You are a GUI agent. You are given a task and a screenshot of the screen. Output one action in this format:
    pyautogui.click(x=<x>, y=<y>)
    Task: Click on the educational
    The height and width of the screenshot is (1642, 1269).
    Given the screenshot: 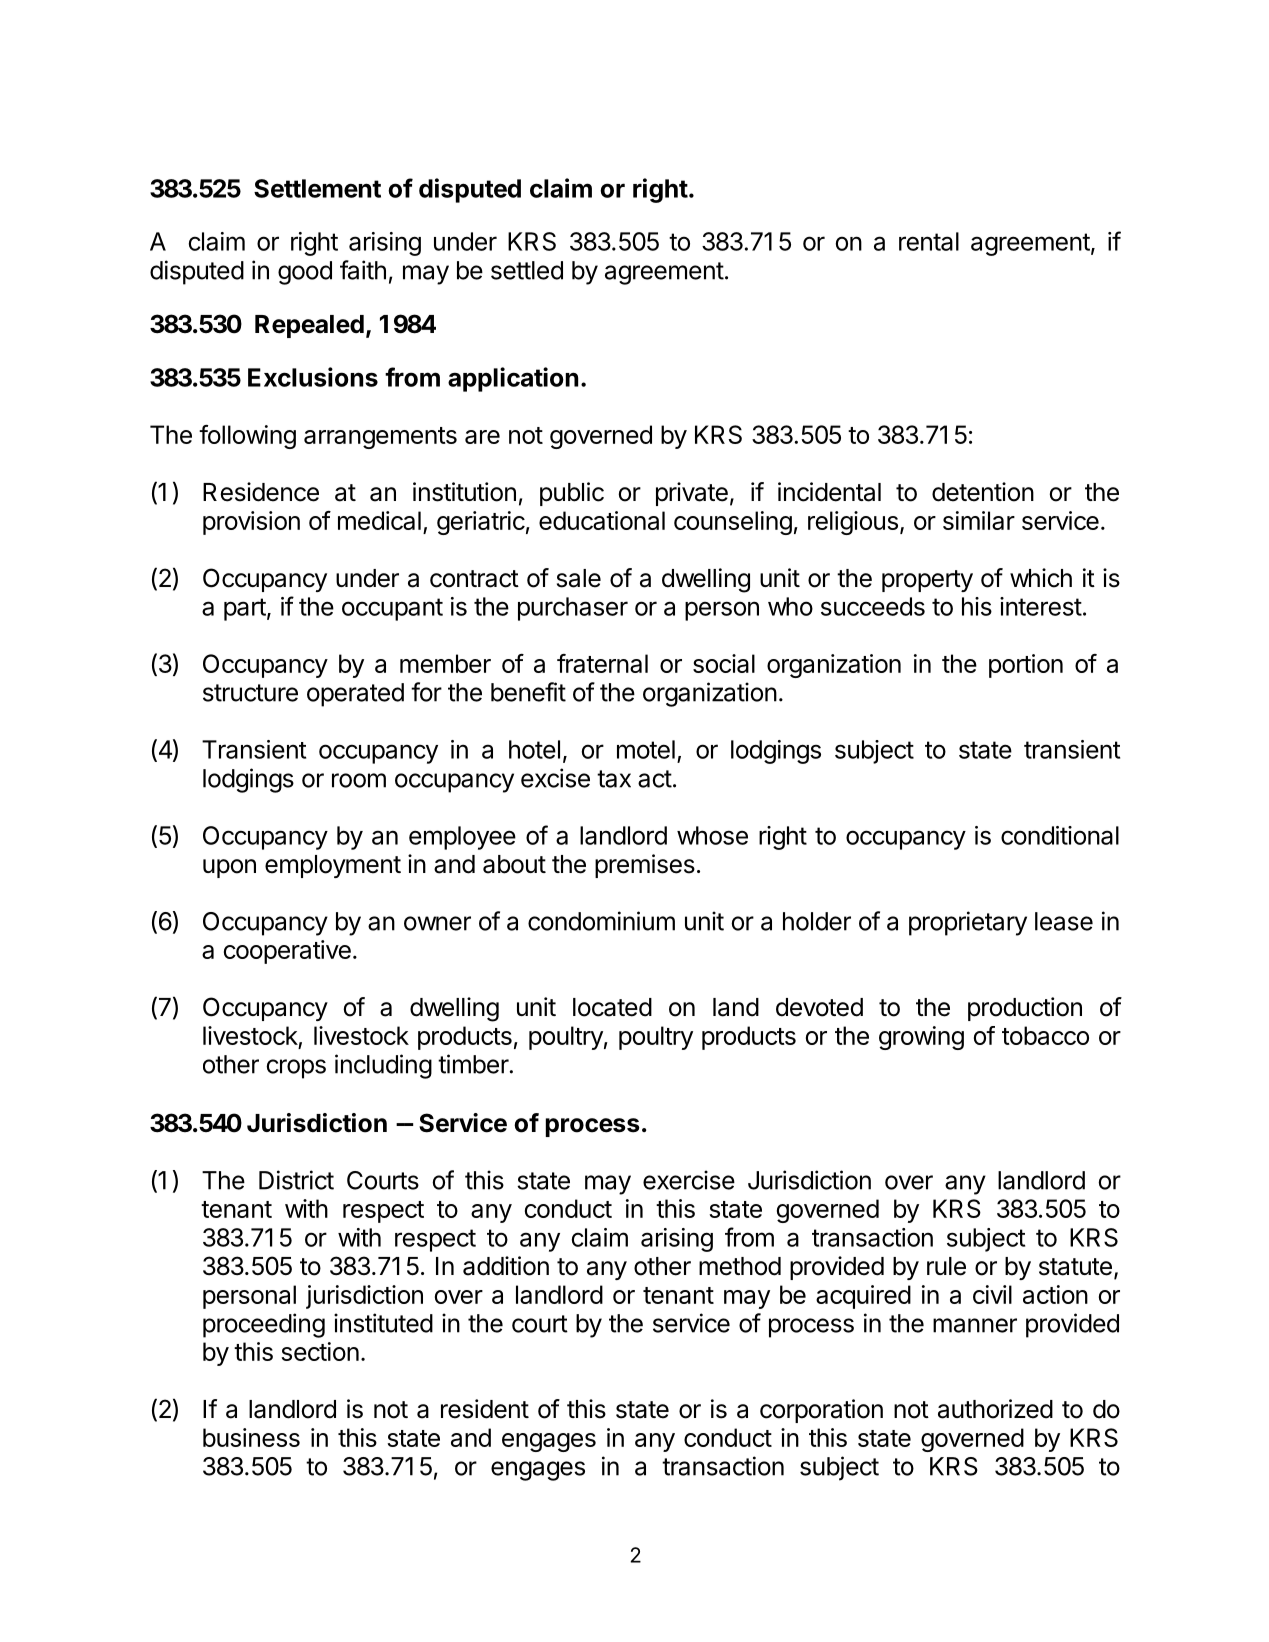 What is the action you would take?
    pyautogui.click(x=602, y=520)
